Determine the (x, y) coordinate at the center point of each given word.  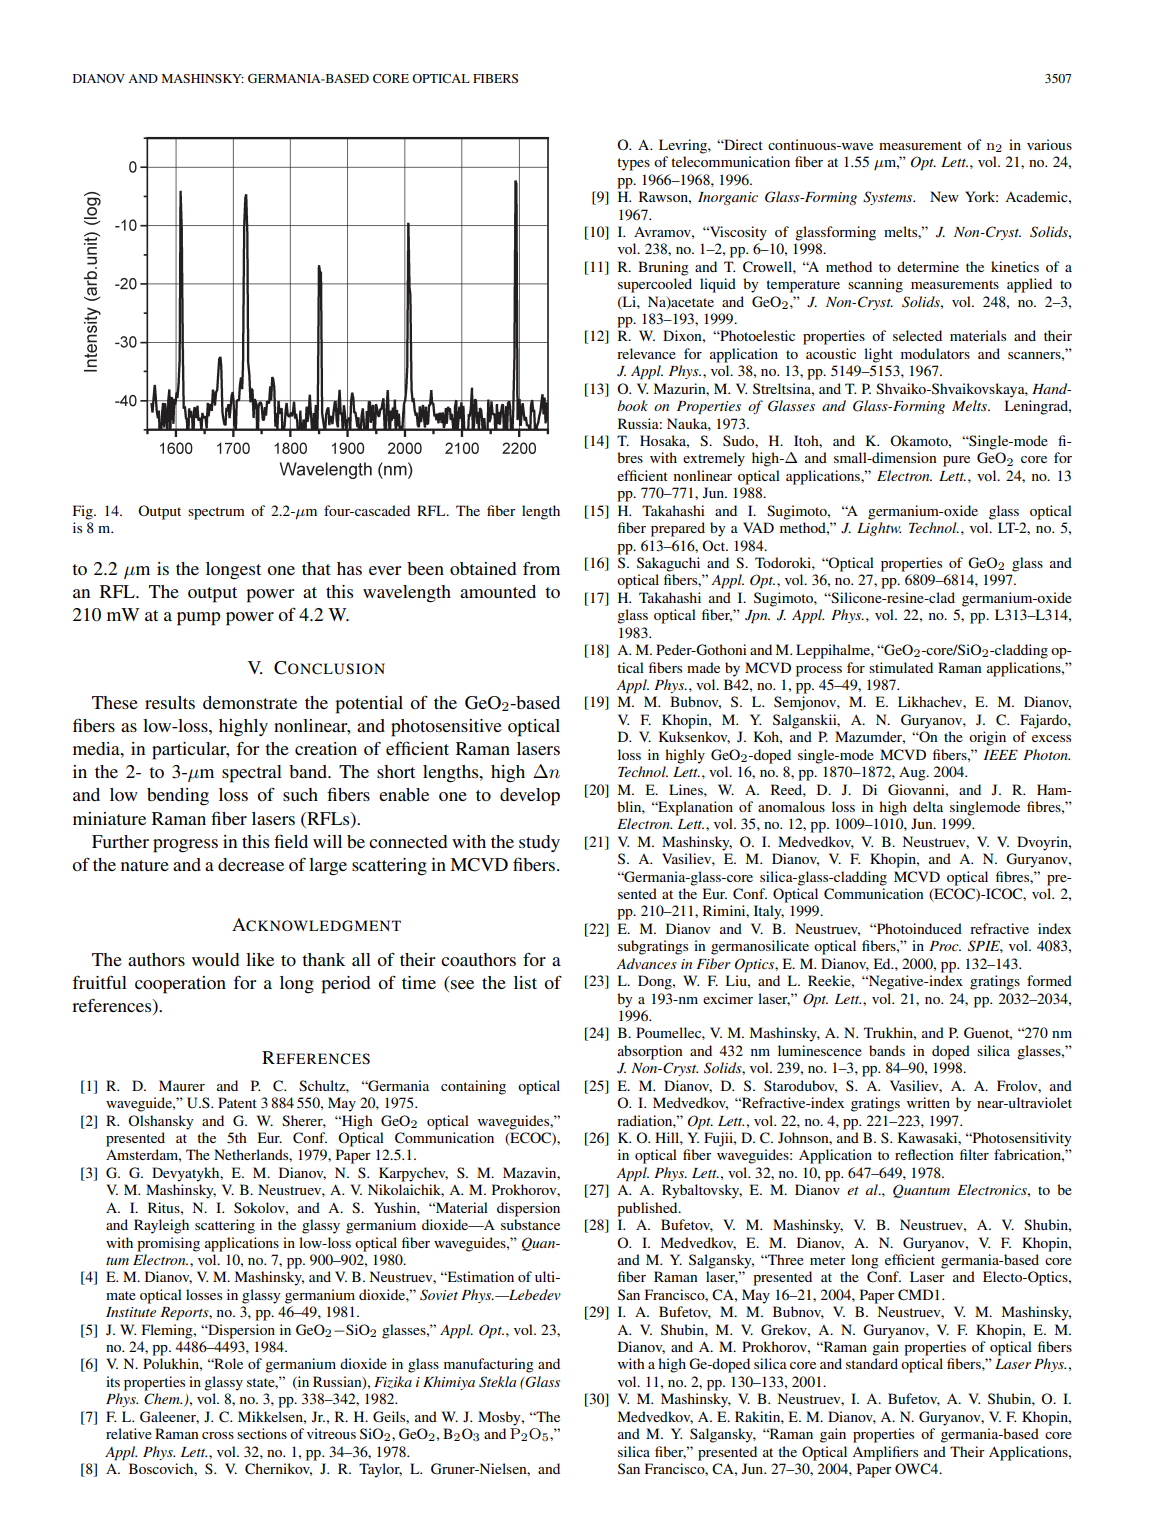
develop (530, 797)
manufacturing (489, 1365)
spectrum (216, 513)
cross (218, 1435)
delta (928, 806)
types (633, 164)
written (928, 1102)
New (944, 196)
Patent (237, 1102)
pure (956, 461)
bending (178, 797)
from (541, 568)
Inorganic (728, 198)
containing (473, 1087)
